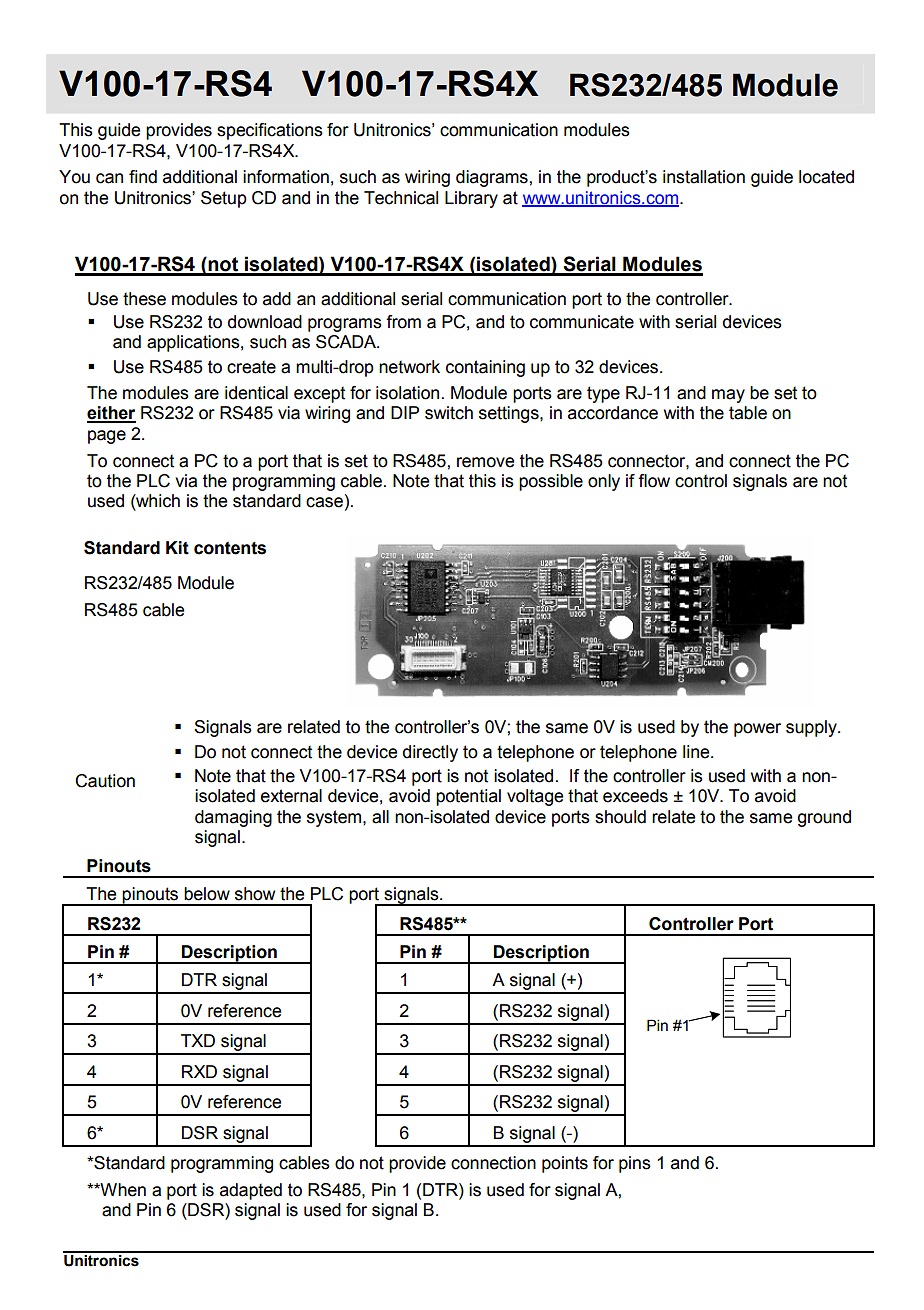 Image resolution: width=924 pixels, height=1310 pixels. What do you see at coordinates (430, 753) in the page?
I see `directly` at bounding box center [430, 753].
